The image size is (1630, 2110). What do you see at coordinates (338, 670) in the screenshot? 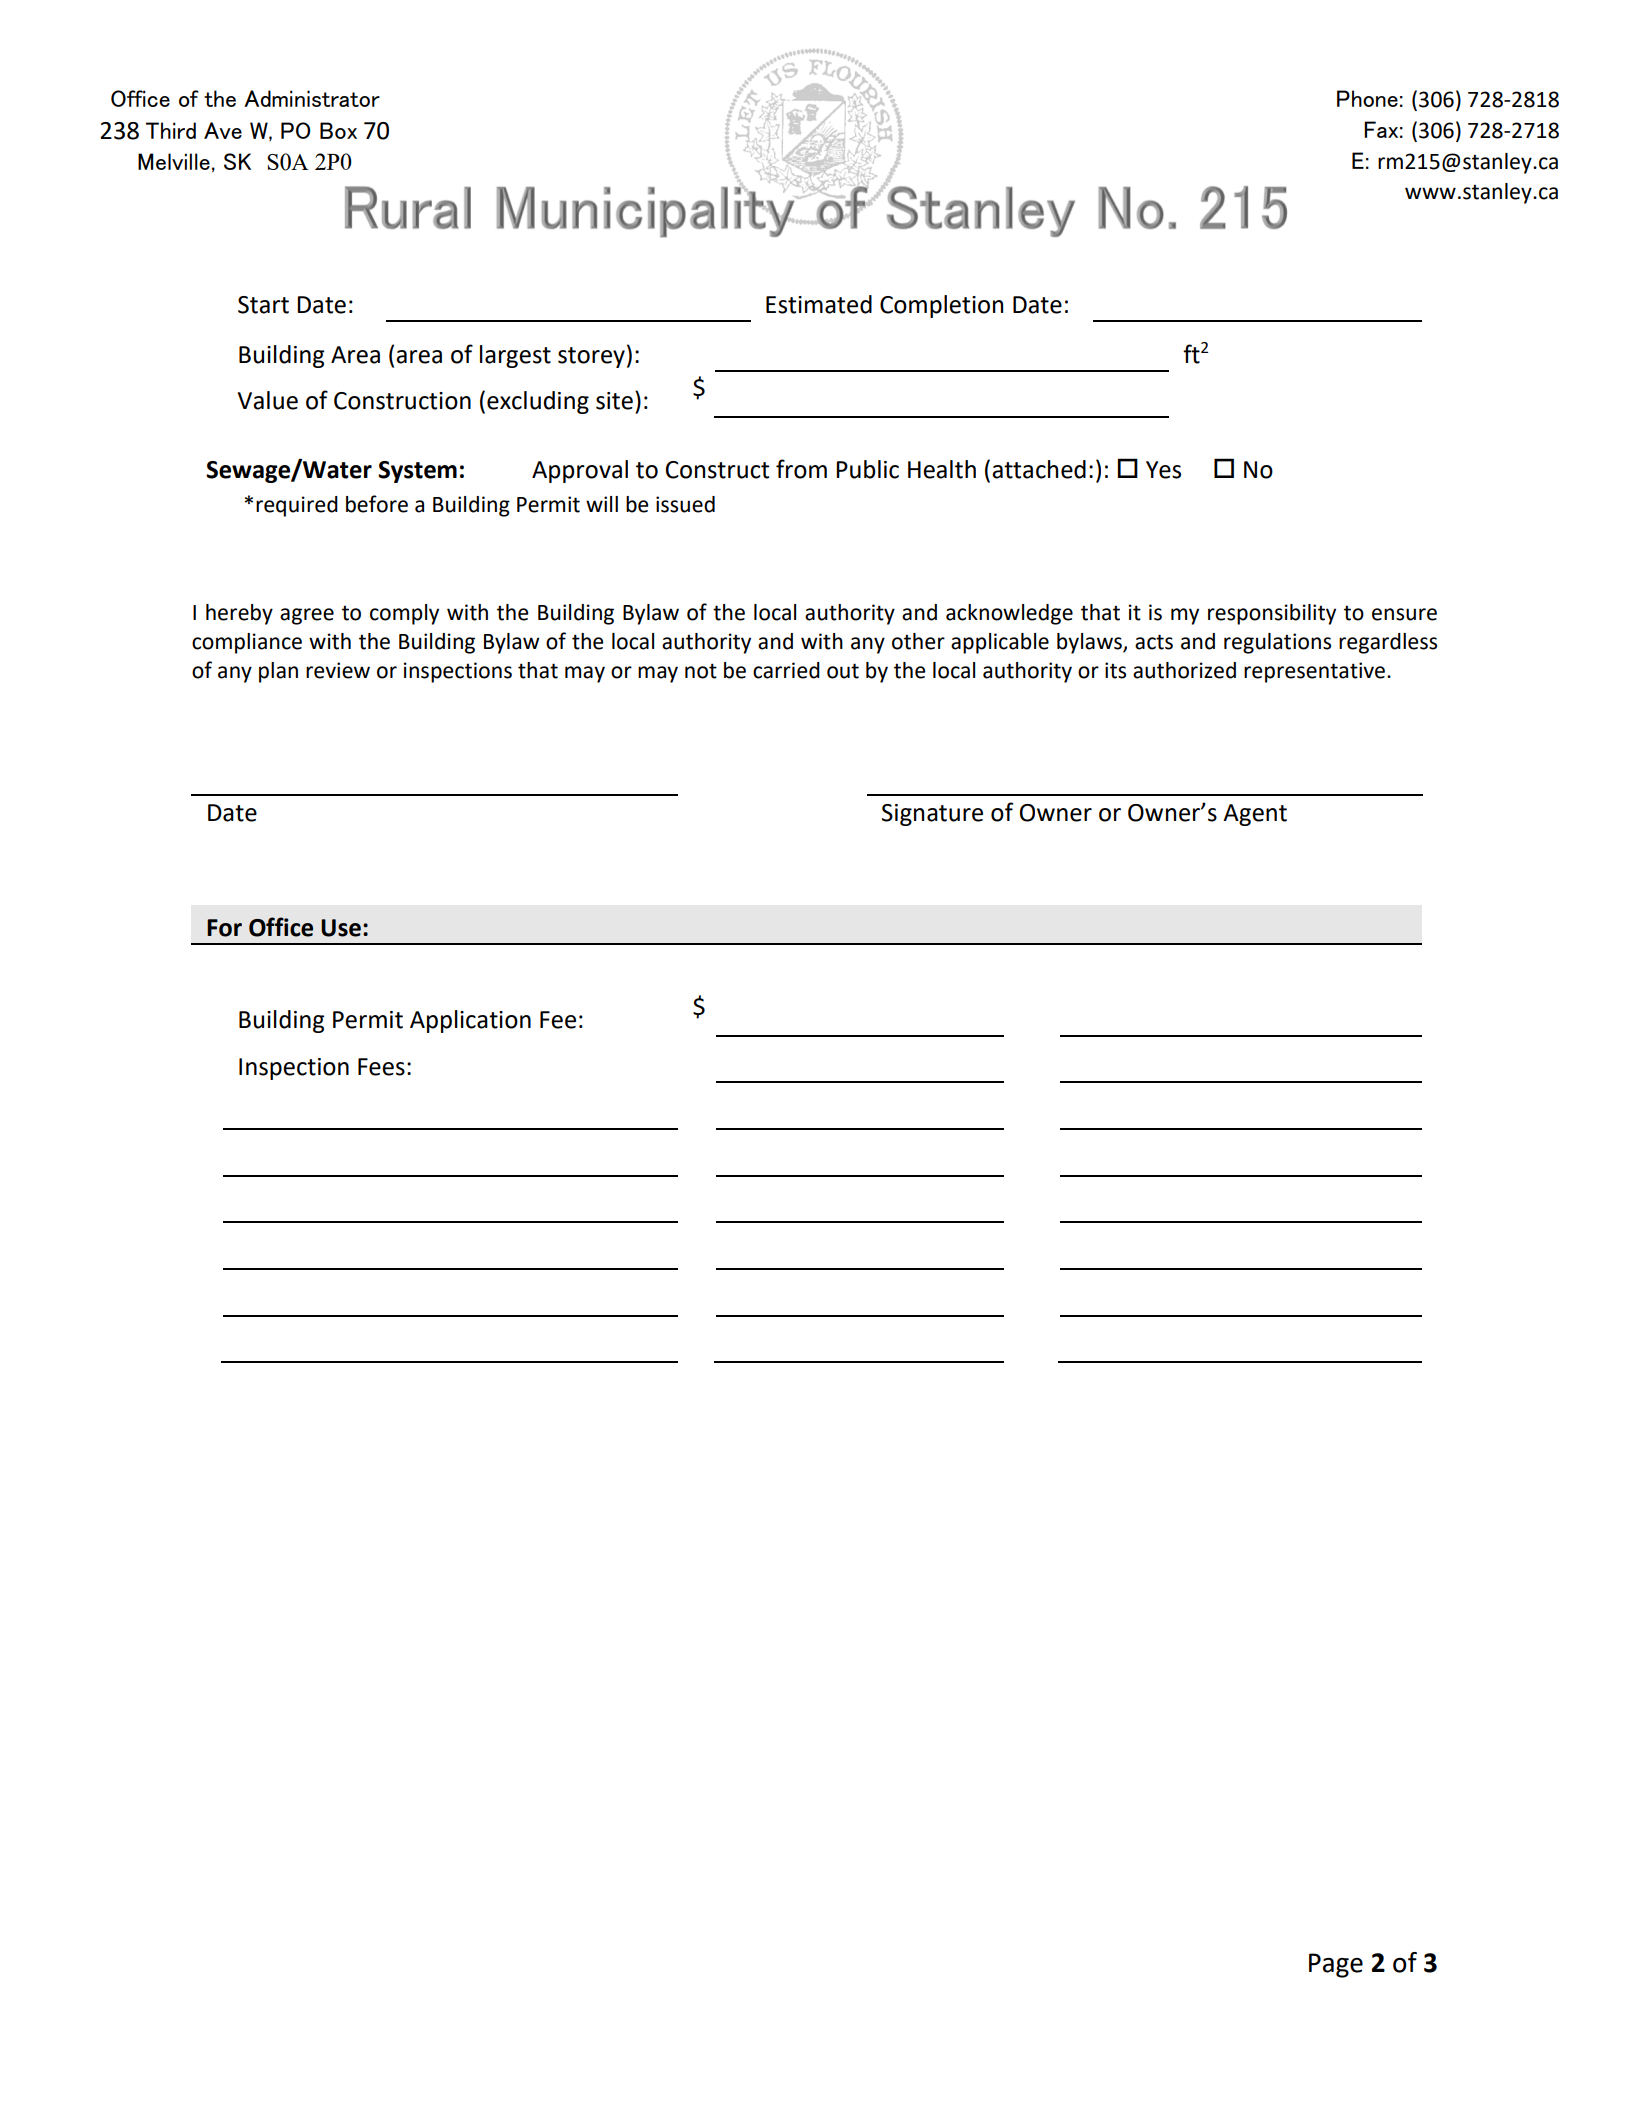
I see `review` at bounding box center [338, 670].
